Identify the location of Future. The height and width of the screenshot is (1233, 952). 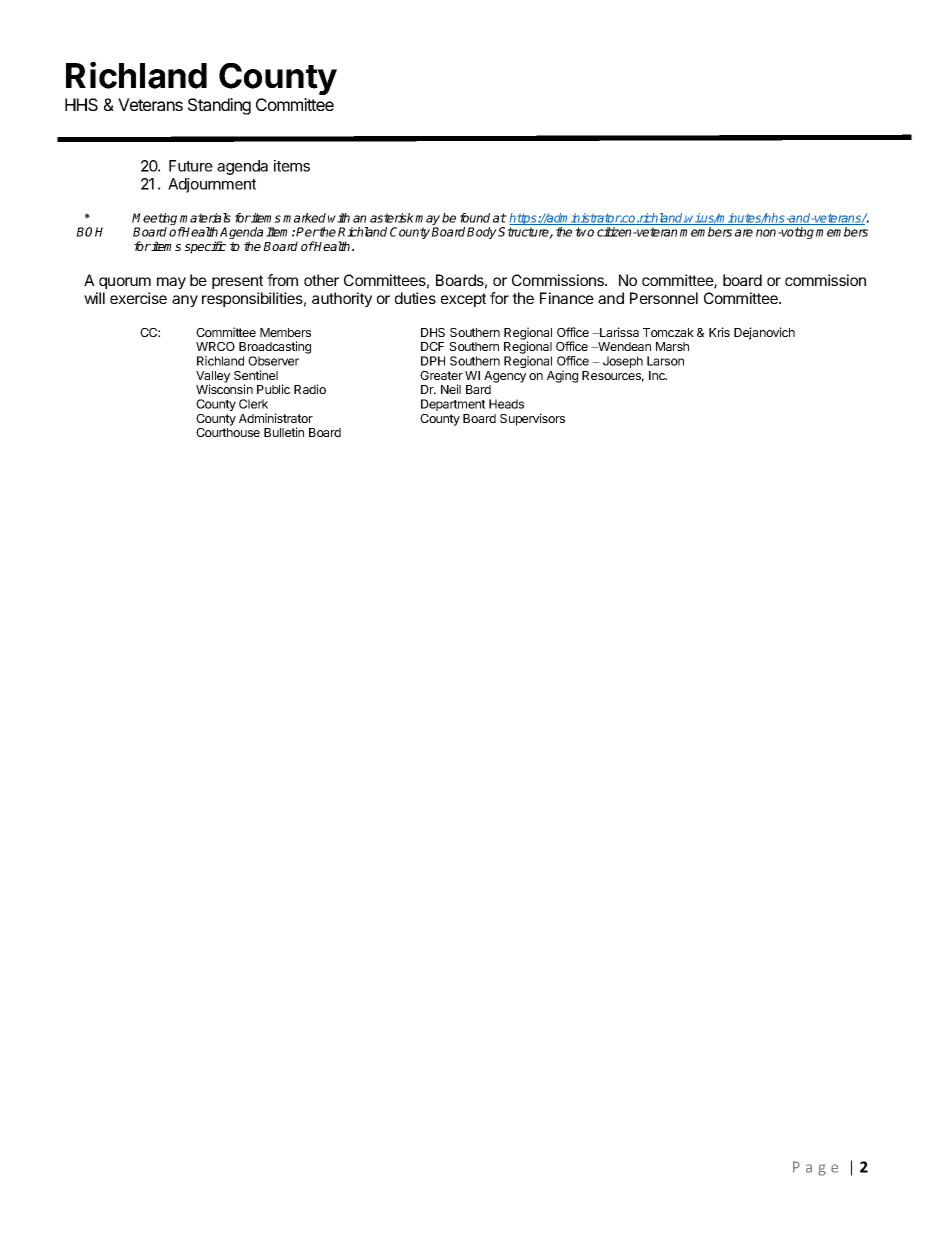
(191, 166).
